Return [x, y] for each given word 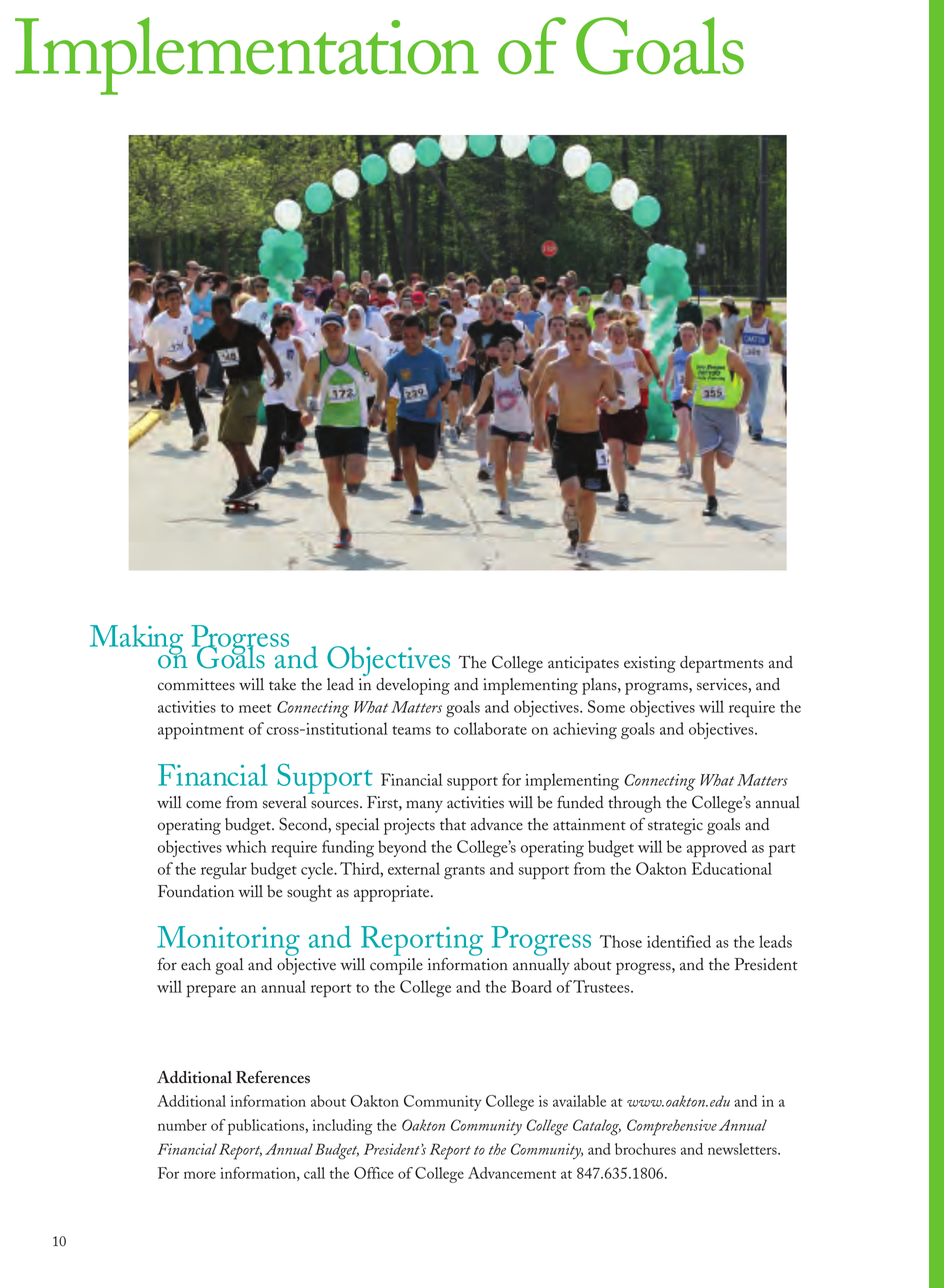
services [723, 685]
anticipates [583, 664]
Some [606, 706]
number [182, 1125]
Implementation [247, 56]
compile [396, 966]
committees [196, 684]
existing [650, 664]
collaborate [490, 728]
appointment [201, 731]
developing [413, 686]
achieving [585, 730]
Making [137, 641]
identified [679, 941]
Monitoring [228, 942]
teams [411, 730]
